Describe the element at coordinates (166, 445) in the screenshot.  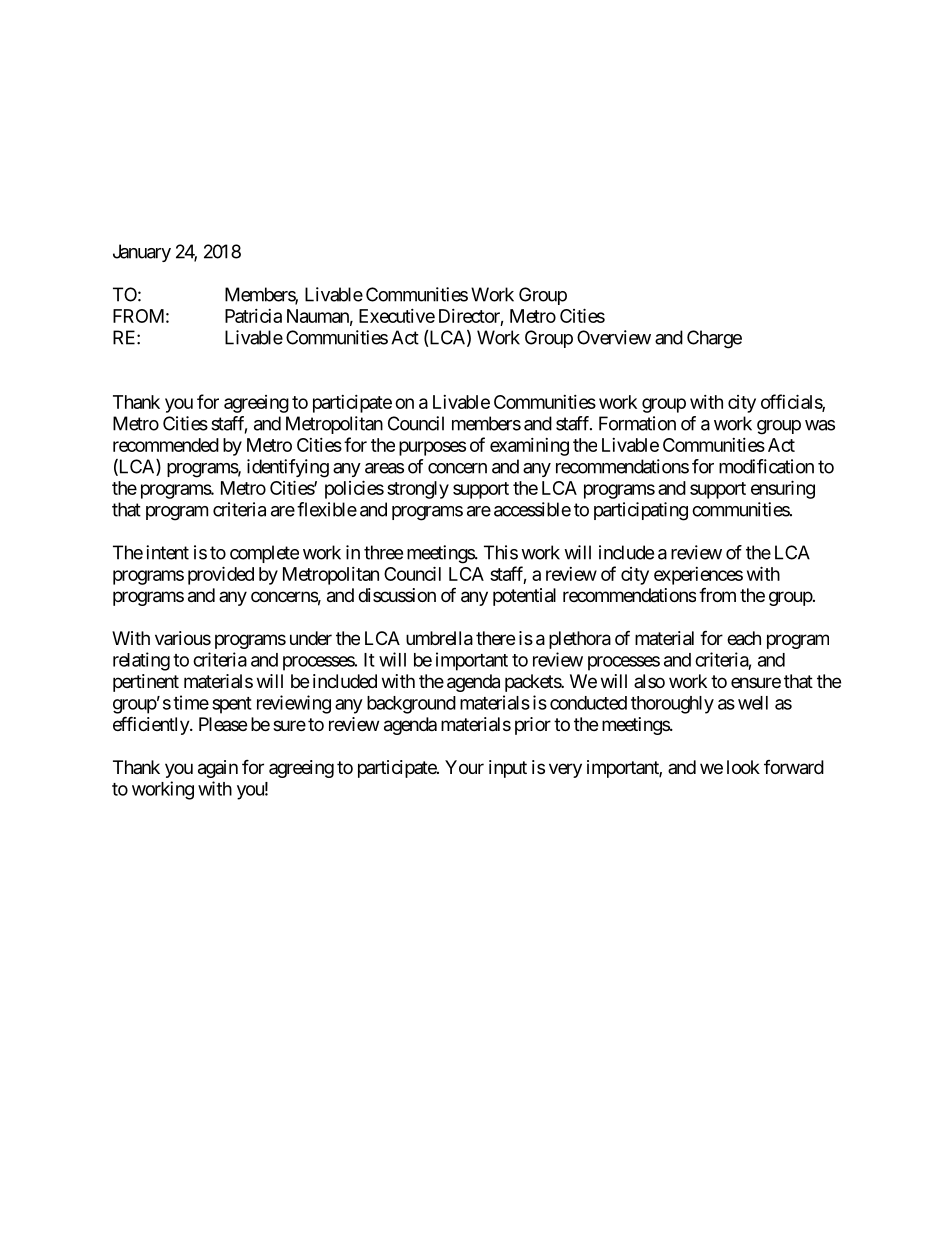
I see `recommended` at that location.
